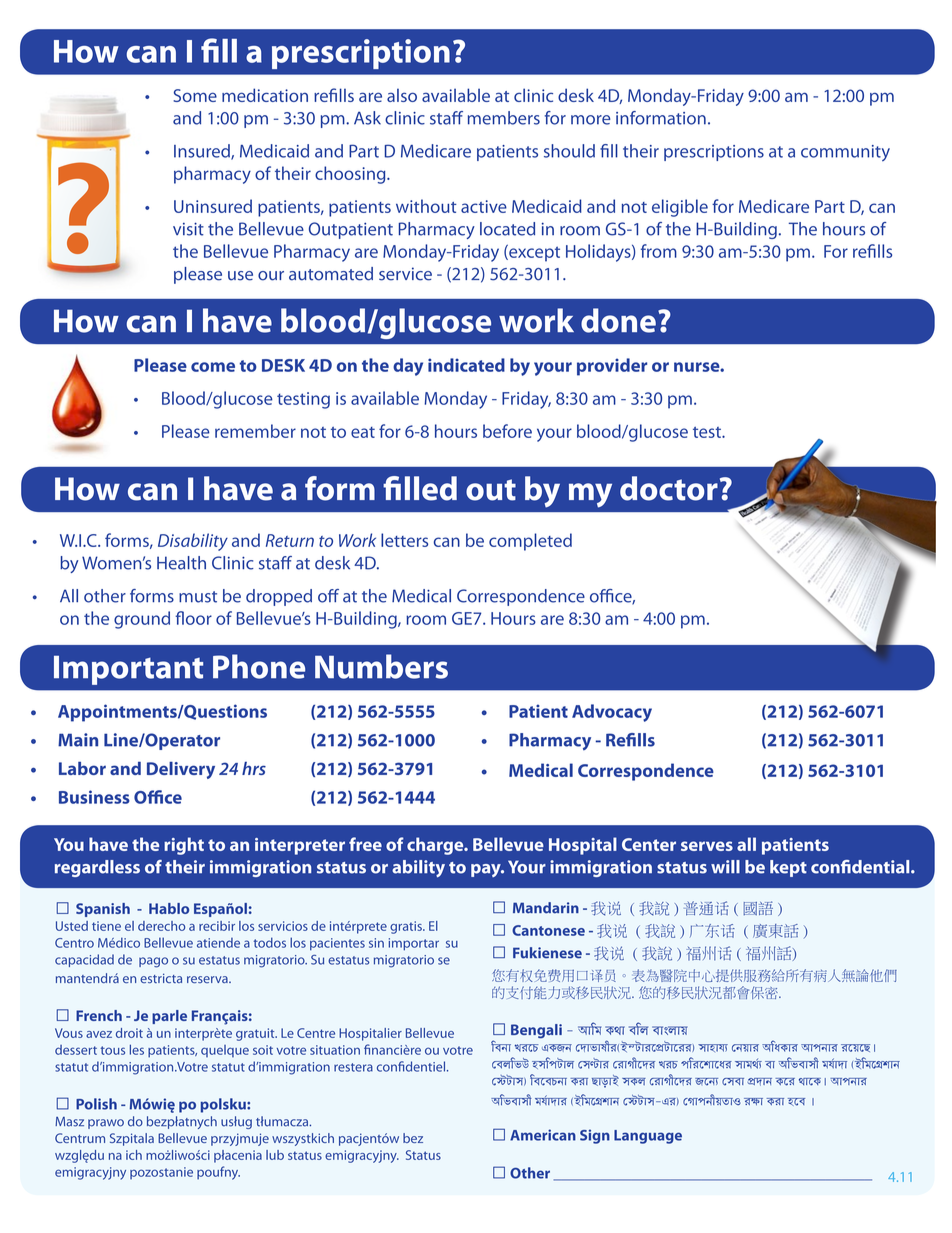 This document has width=952, height=1233. Describe the element at coordinates (195, 95) in the document. I see `Some` at that location.
